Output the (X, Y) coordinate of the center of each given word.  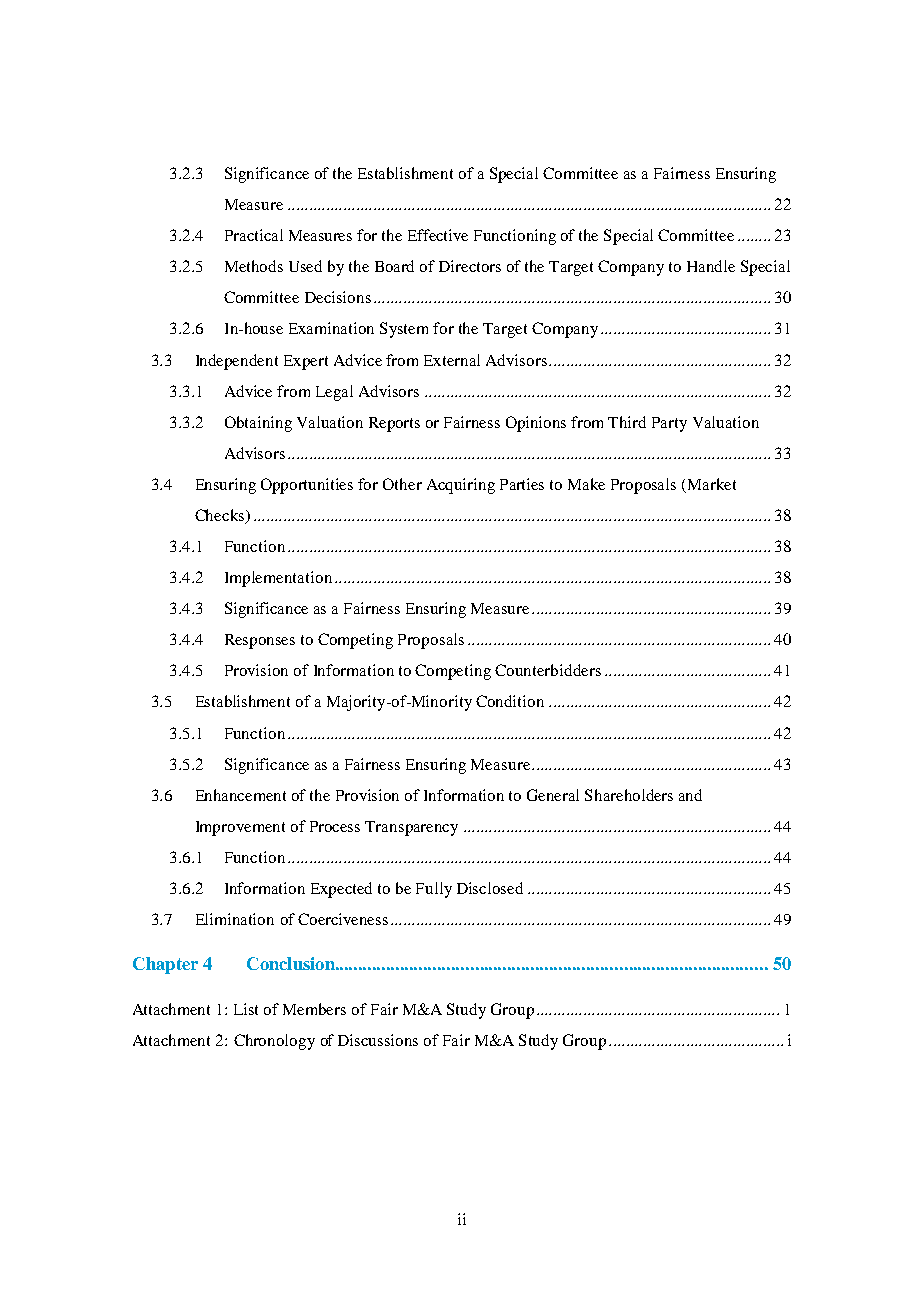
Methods (254, 266)
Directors (470, 266)
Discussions (378, 1040)
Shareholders (629, 795)
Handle (711, 266)
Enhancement (241, 795)
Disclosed (490, 888)
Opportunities (307, 486)
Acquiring (461, 486)
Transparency (411, 828)
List (246, 1009)
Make (586, 484)
